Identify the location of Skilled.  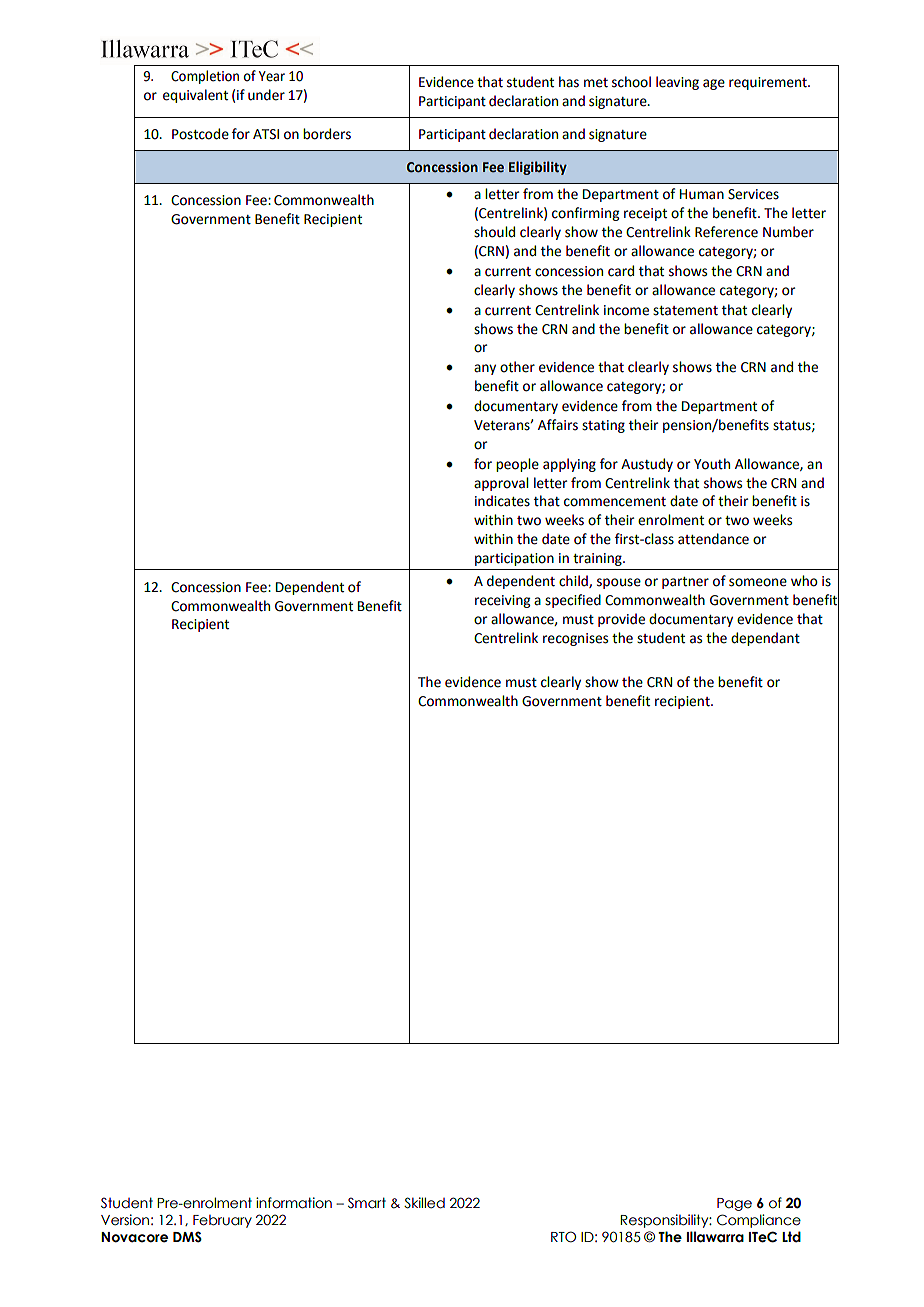
(424, 1203).
